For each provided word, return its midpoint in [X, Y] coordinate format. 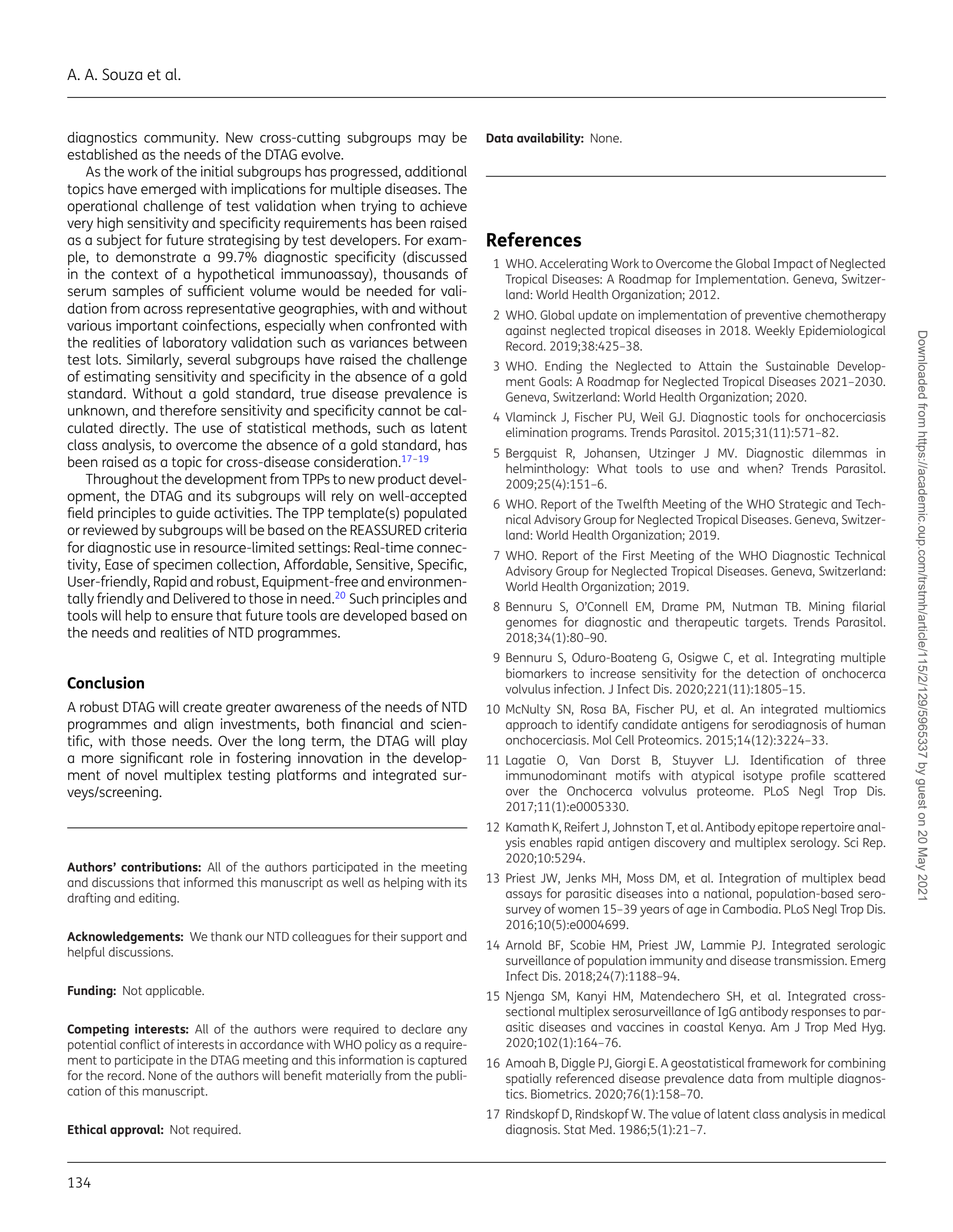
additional [436, 171]
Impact [793, 265]
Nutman [755, 607]
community [181, 139]
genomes [531, 624]
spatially [529, 1079]
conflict [140, 1044]
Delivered [202, 598]
